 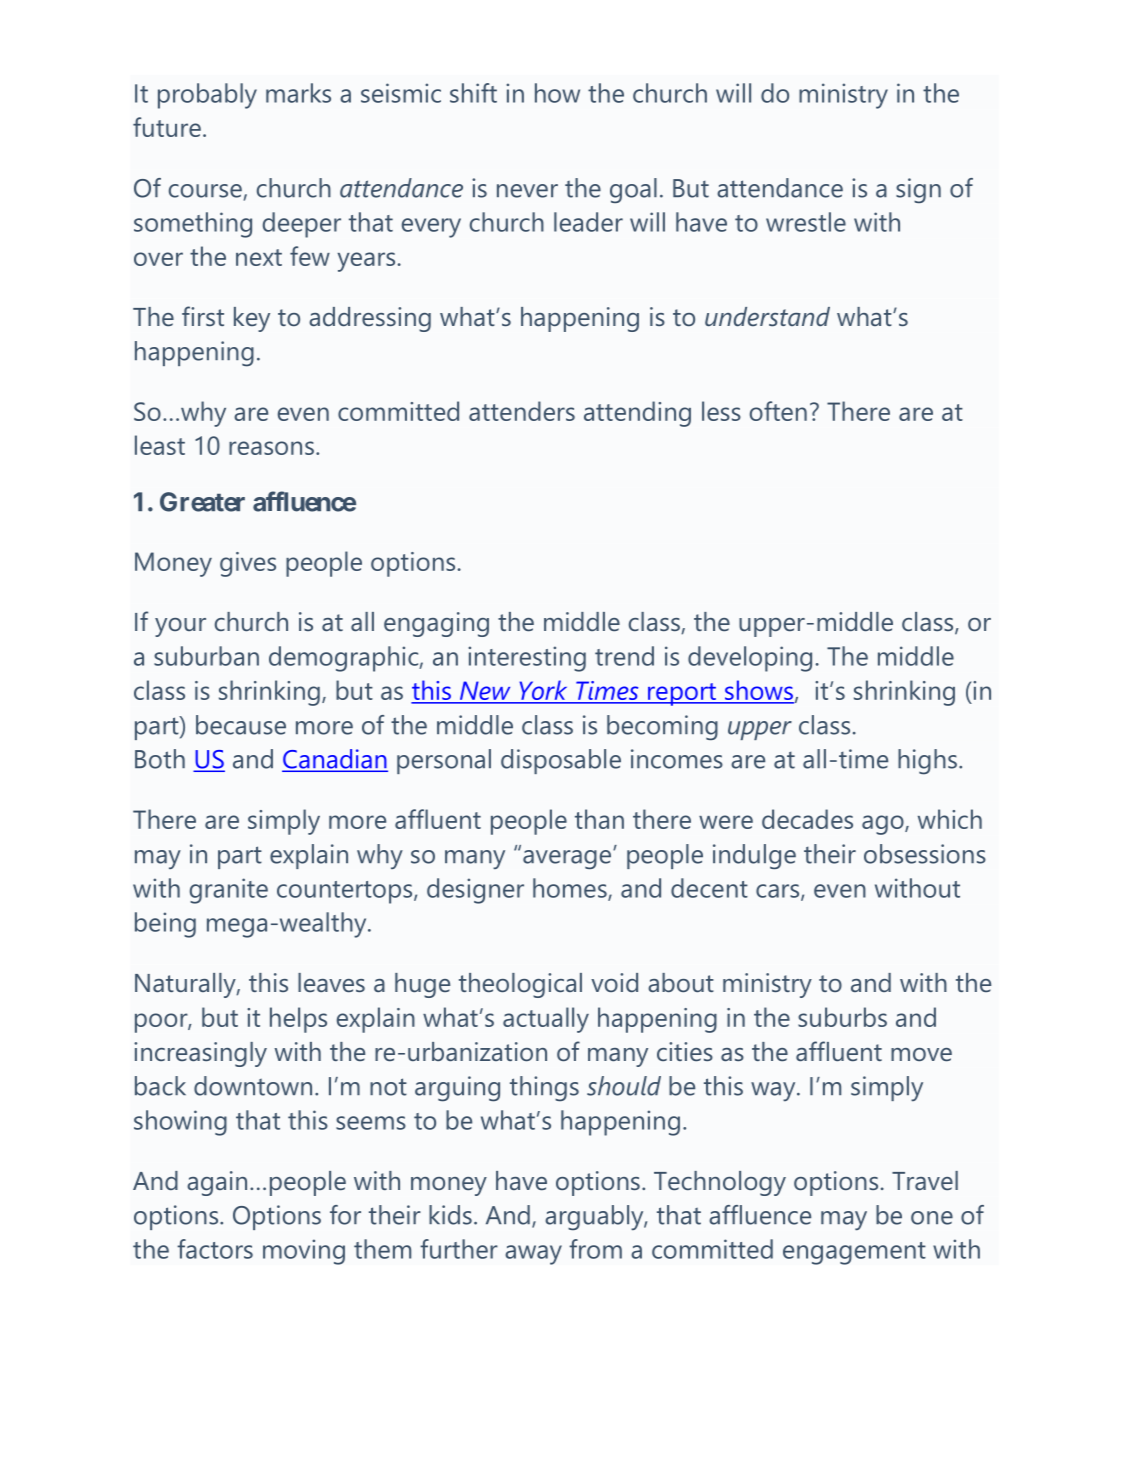 What do you see at coordinates (543, 691) in the screenshot?
I see `York` at bounding box center [543, 691].
